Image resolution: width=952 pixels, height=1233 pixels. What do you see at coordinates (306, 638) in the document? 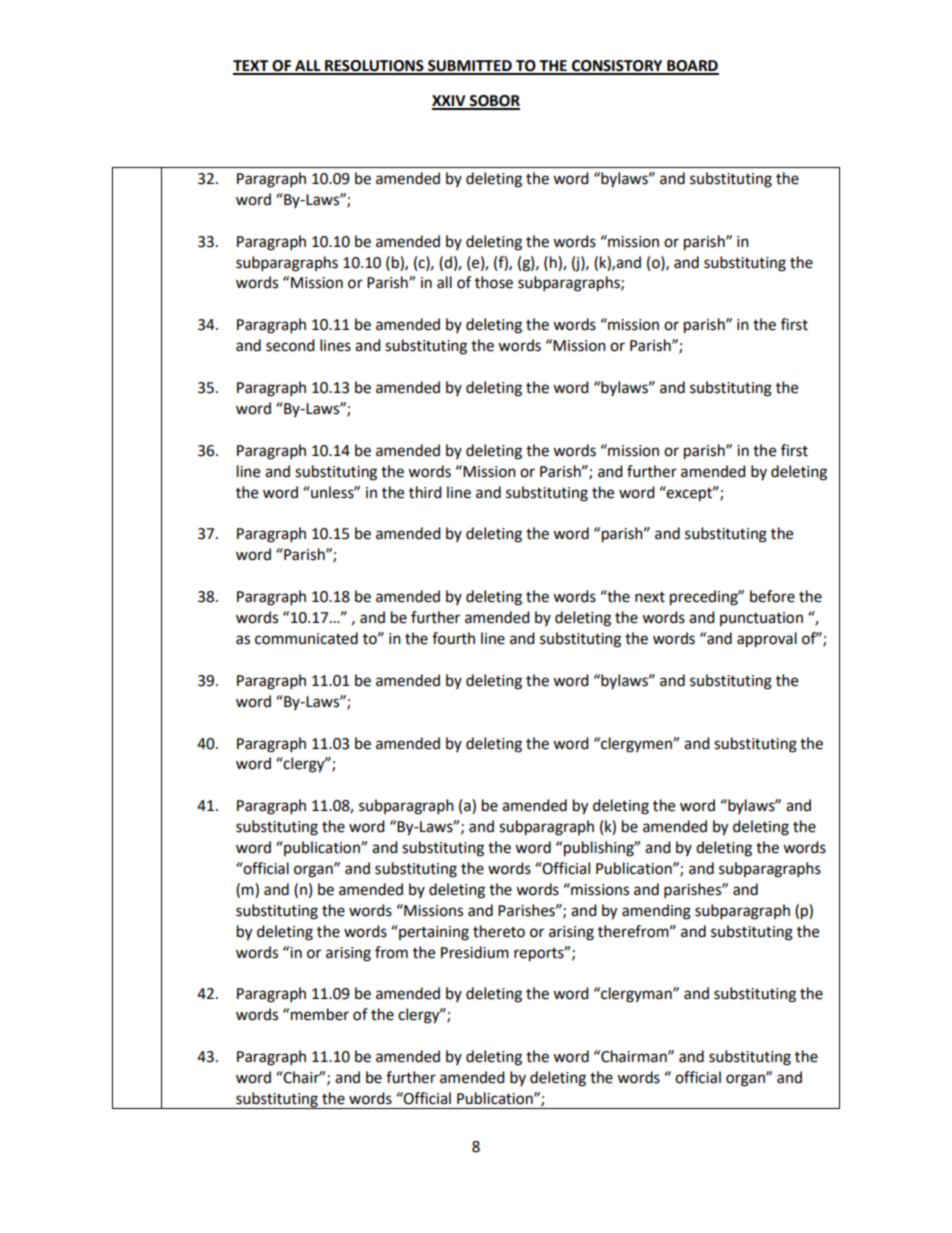
I see `communicated` at bounding box center [306, 638].
